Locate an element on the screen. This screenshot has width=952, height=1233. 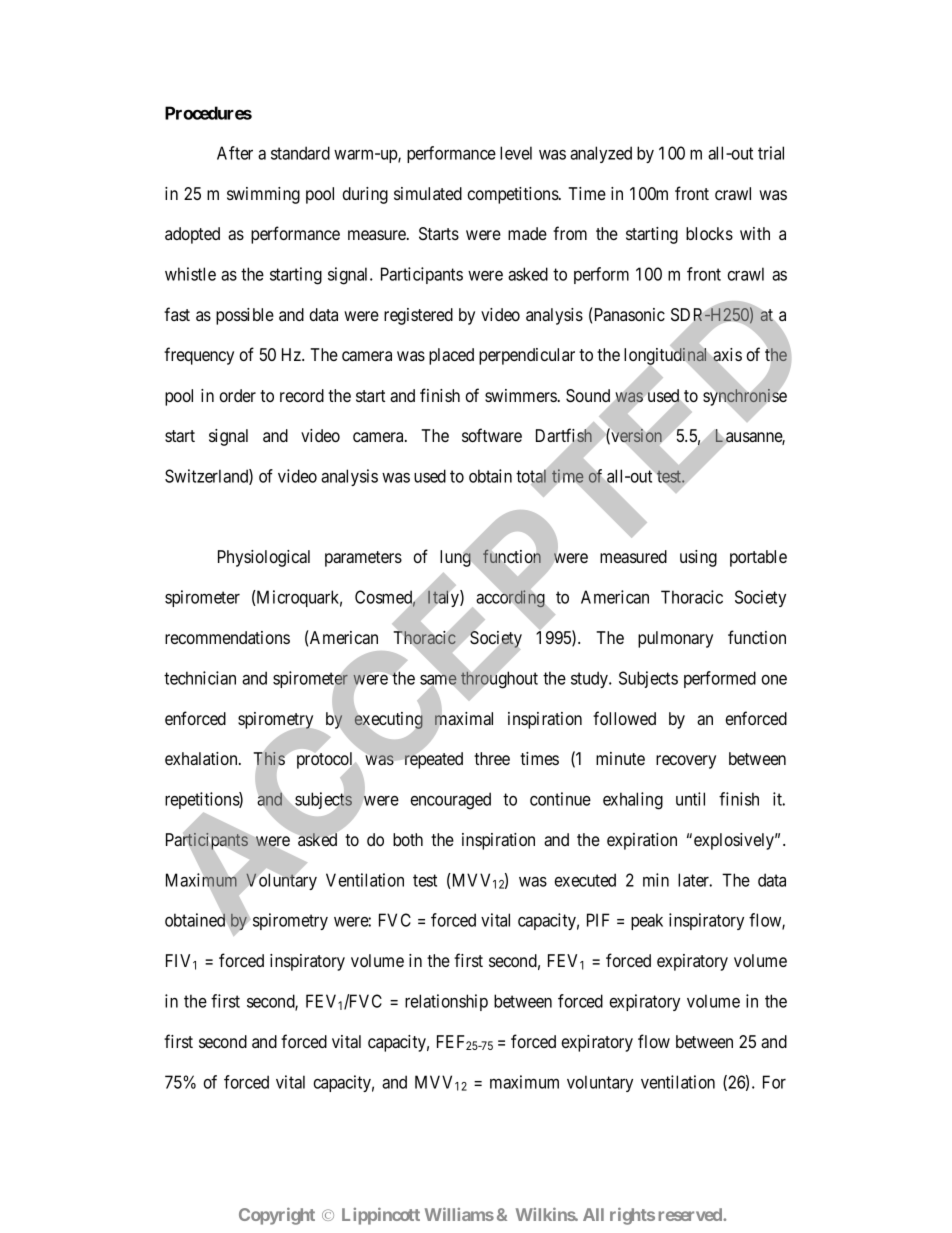
exhalation is located at coordinates (202, 758).
